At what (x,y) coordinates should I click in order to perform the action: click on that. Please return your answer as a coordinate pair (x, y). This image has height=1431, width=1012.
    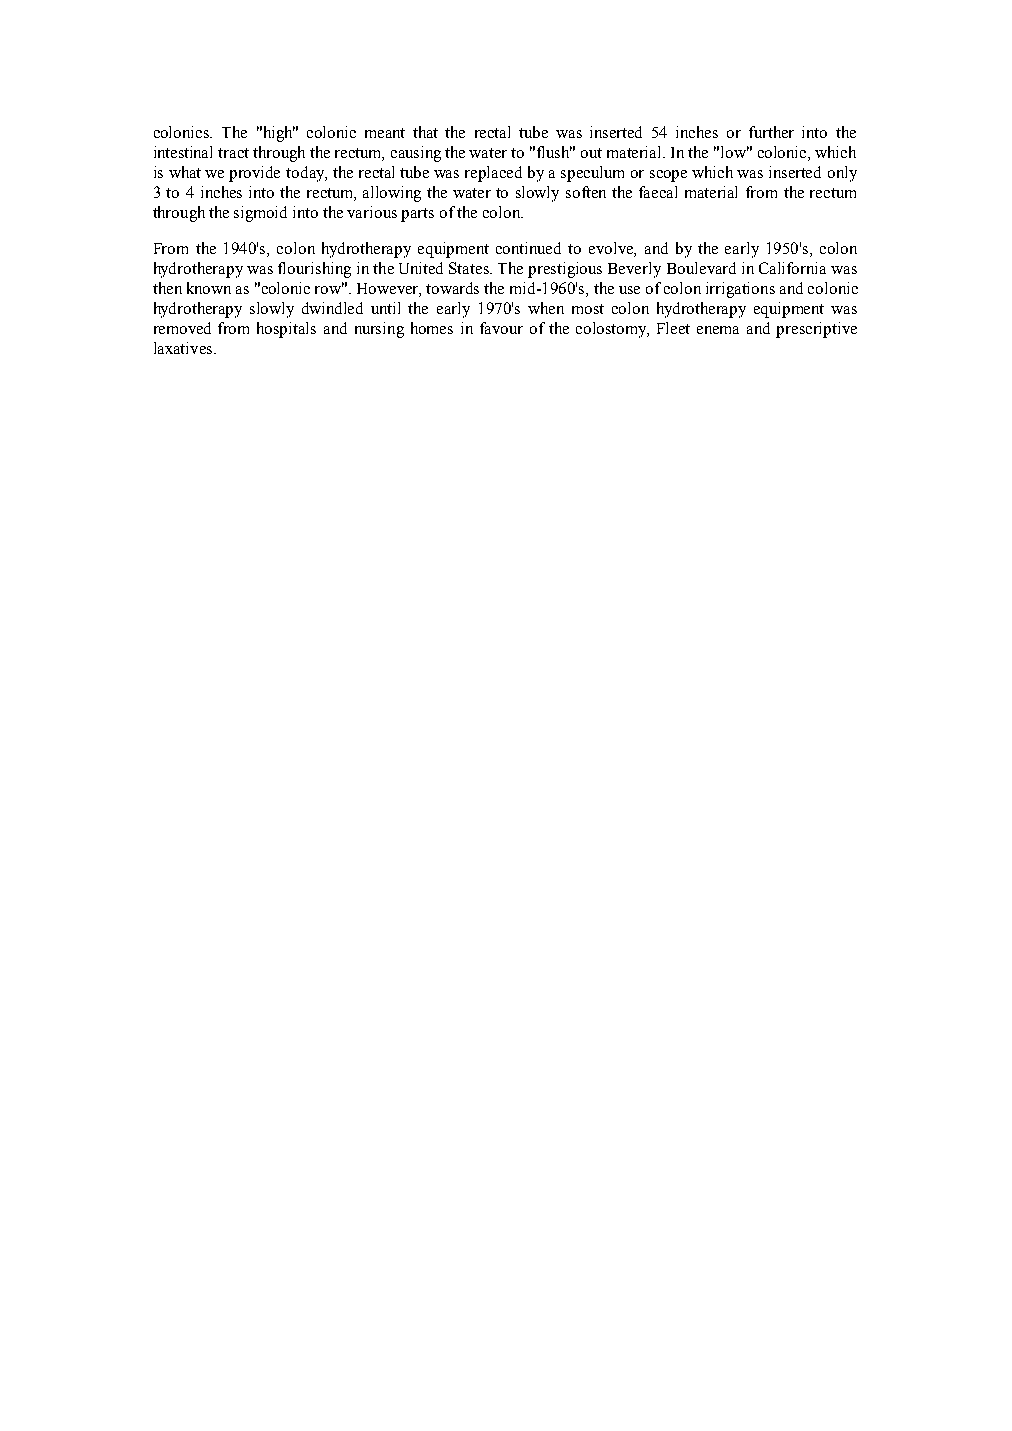
    Looking at the image, I should click on (425, 132).
